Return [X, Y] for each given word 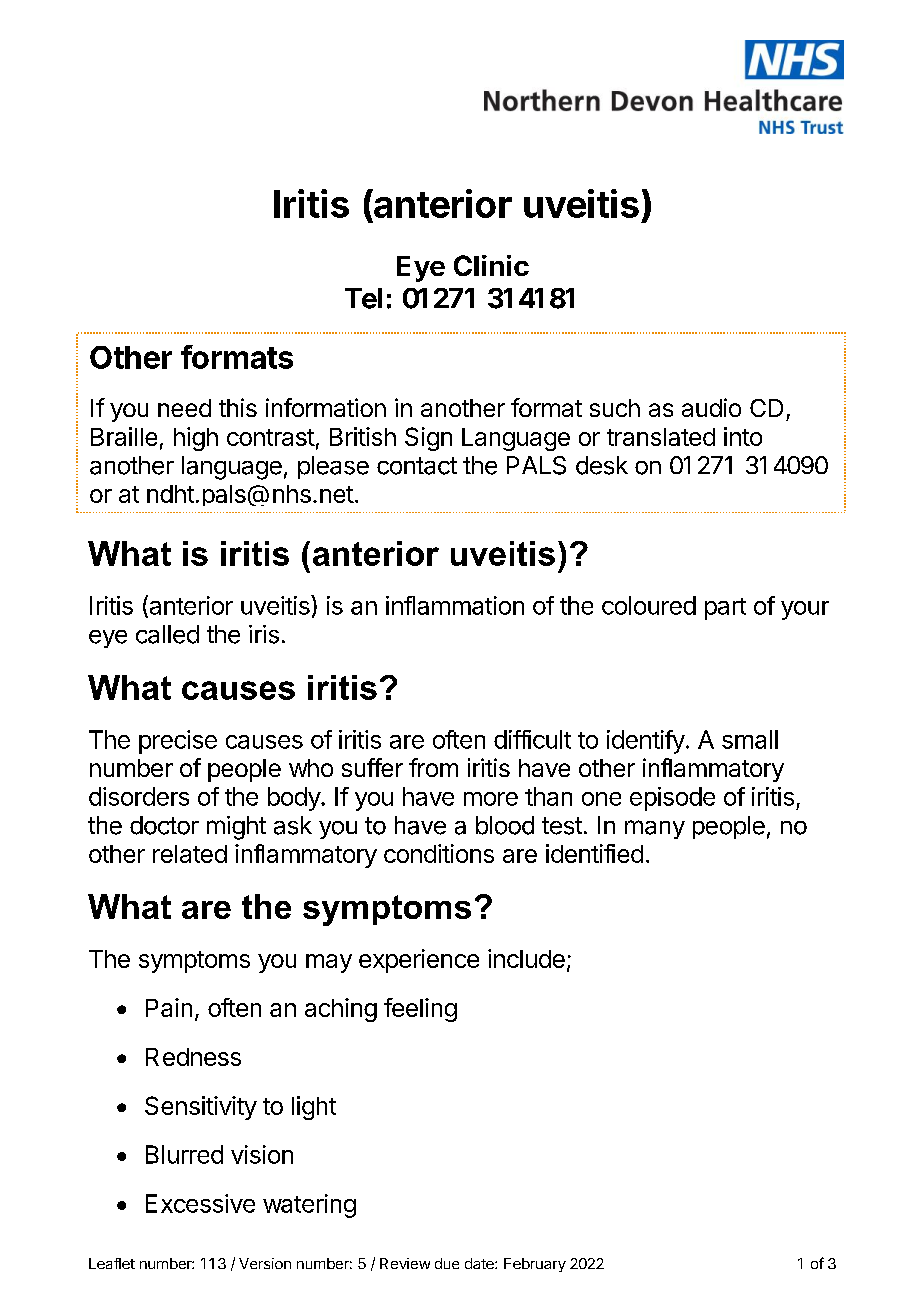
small [750, 739]
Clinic [491, 265]
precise [178, 742]
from [433, 767]
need [184, 408]
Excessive [200, 1203]
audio [711, 407]
